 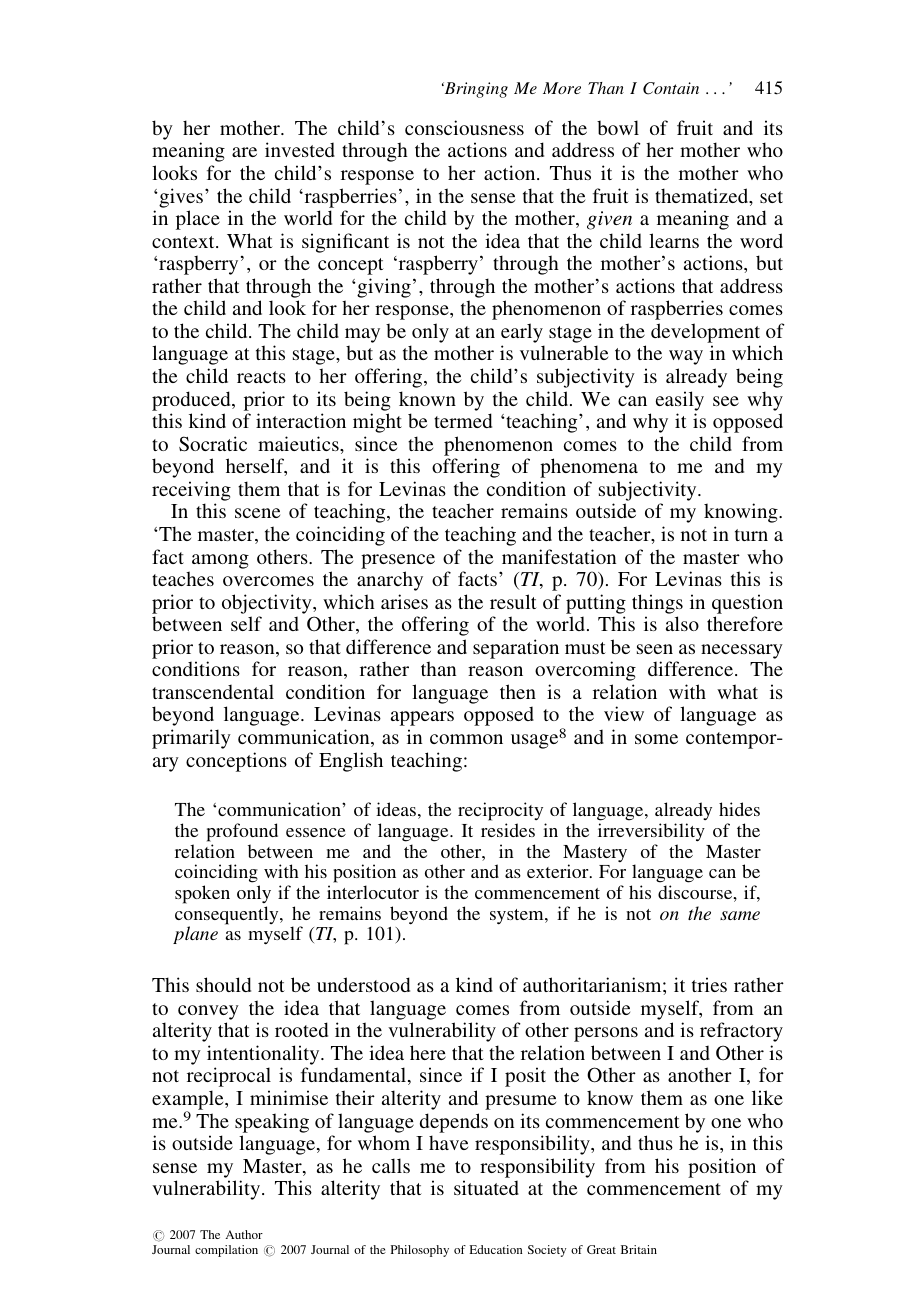 What do you see at coordinates (486, 1187) in the screenshot?
I see `situated` at bounding box center [486, 1187].
